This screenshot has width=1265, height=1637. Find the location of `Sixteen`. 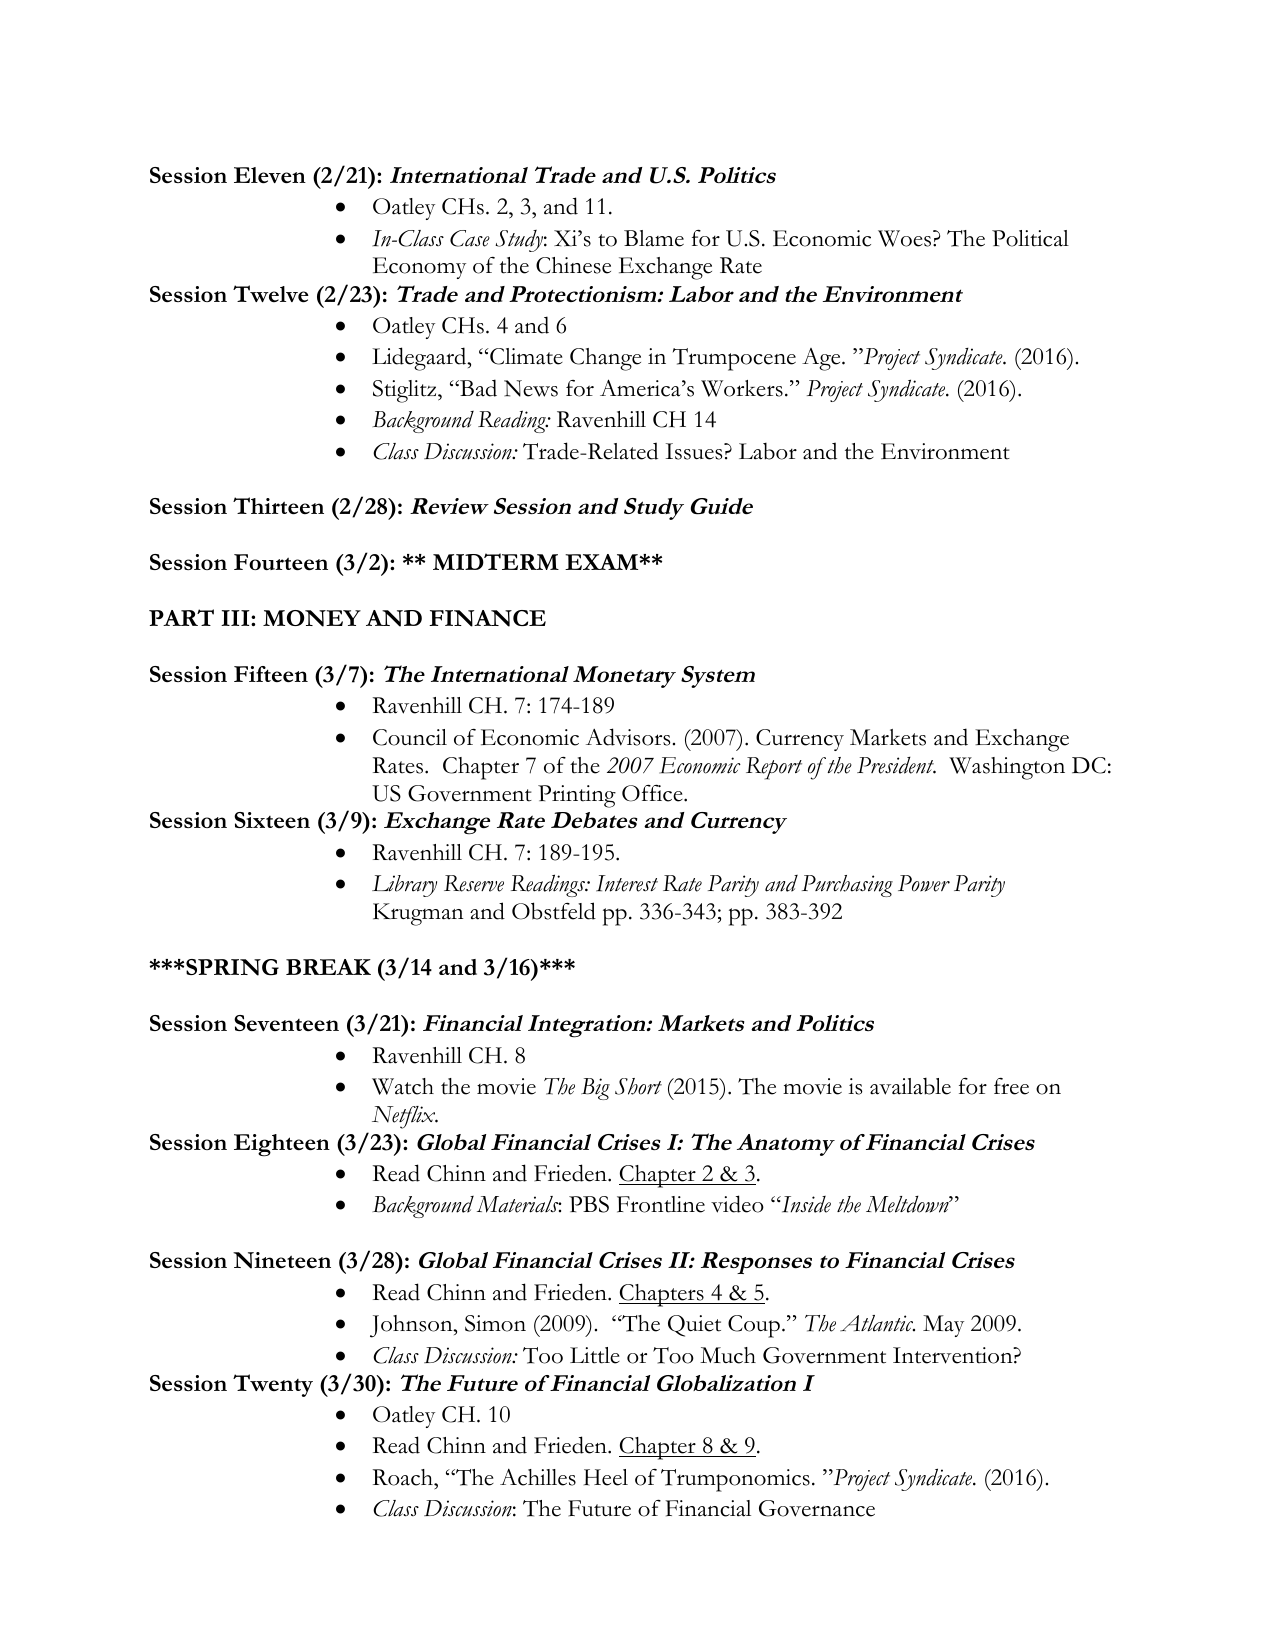

Sixteen is located at coordinates (272, 820).
